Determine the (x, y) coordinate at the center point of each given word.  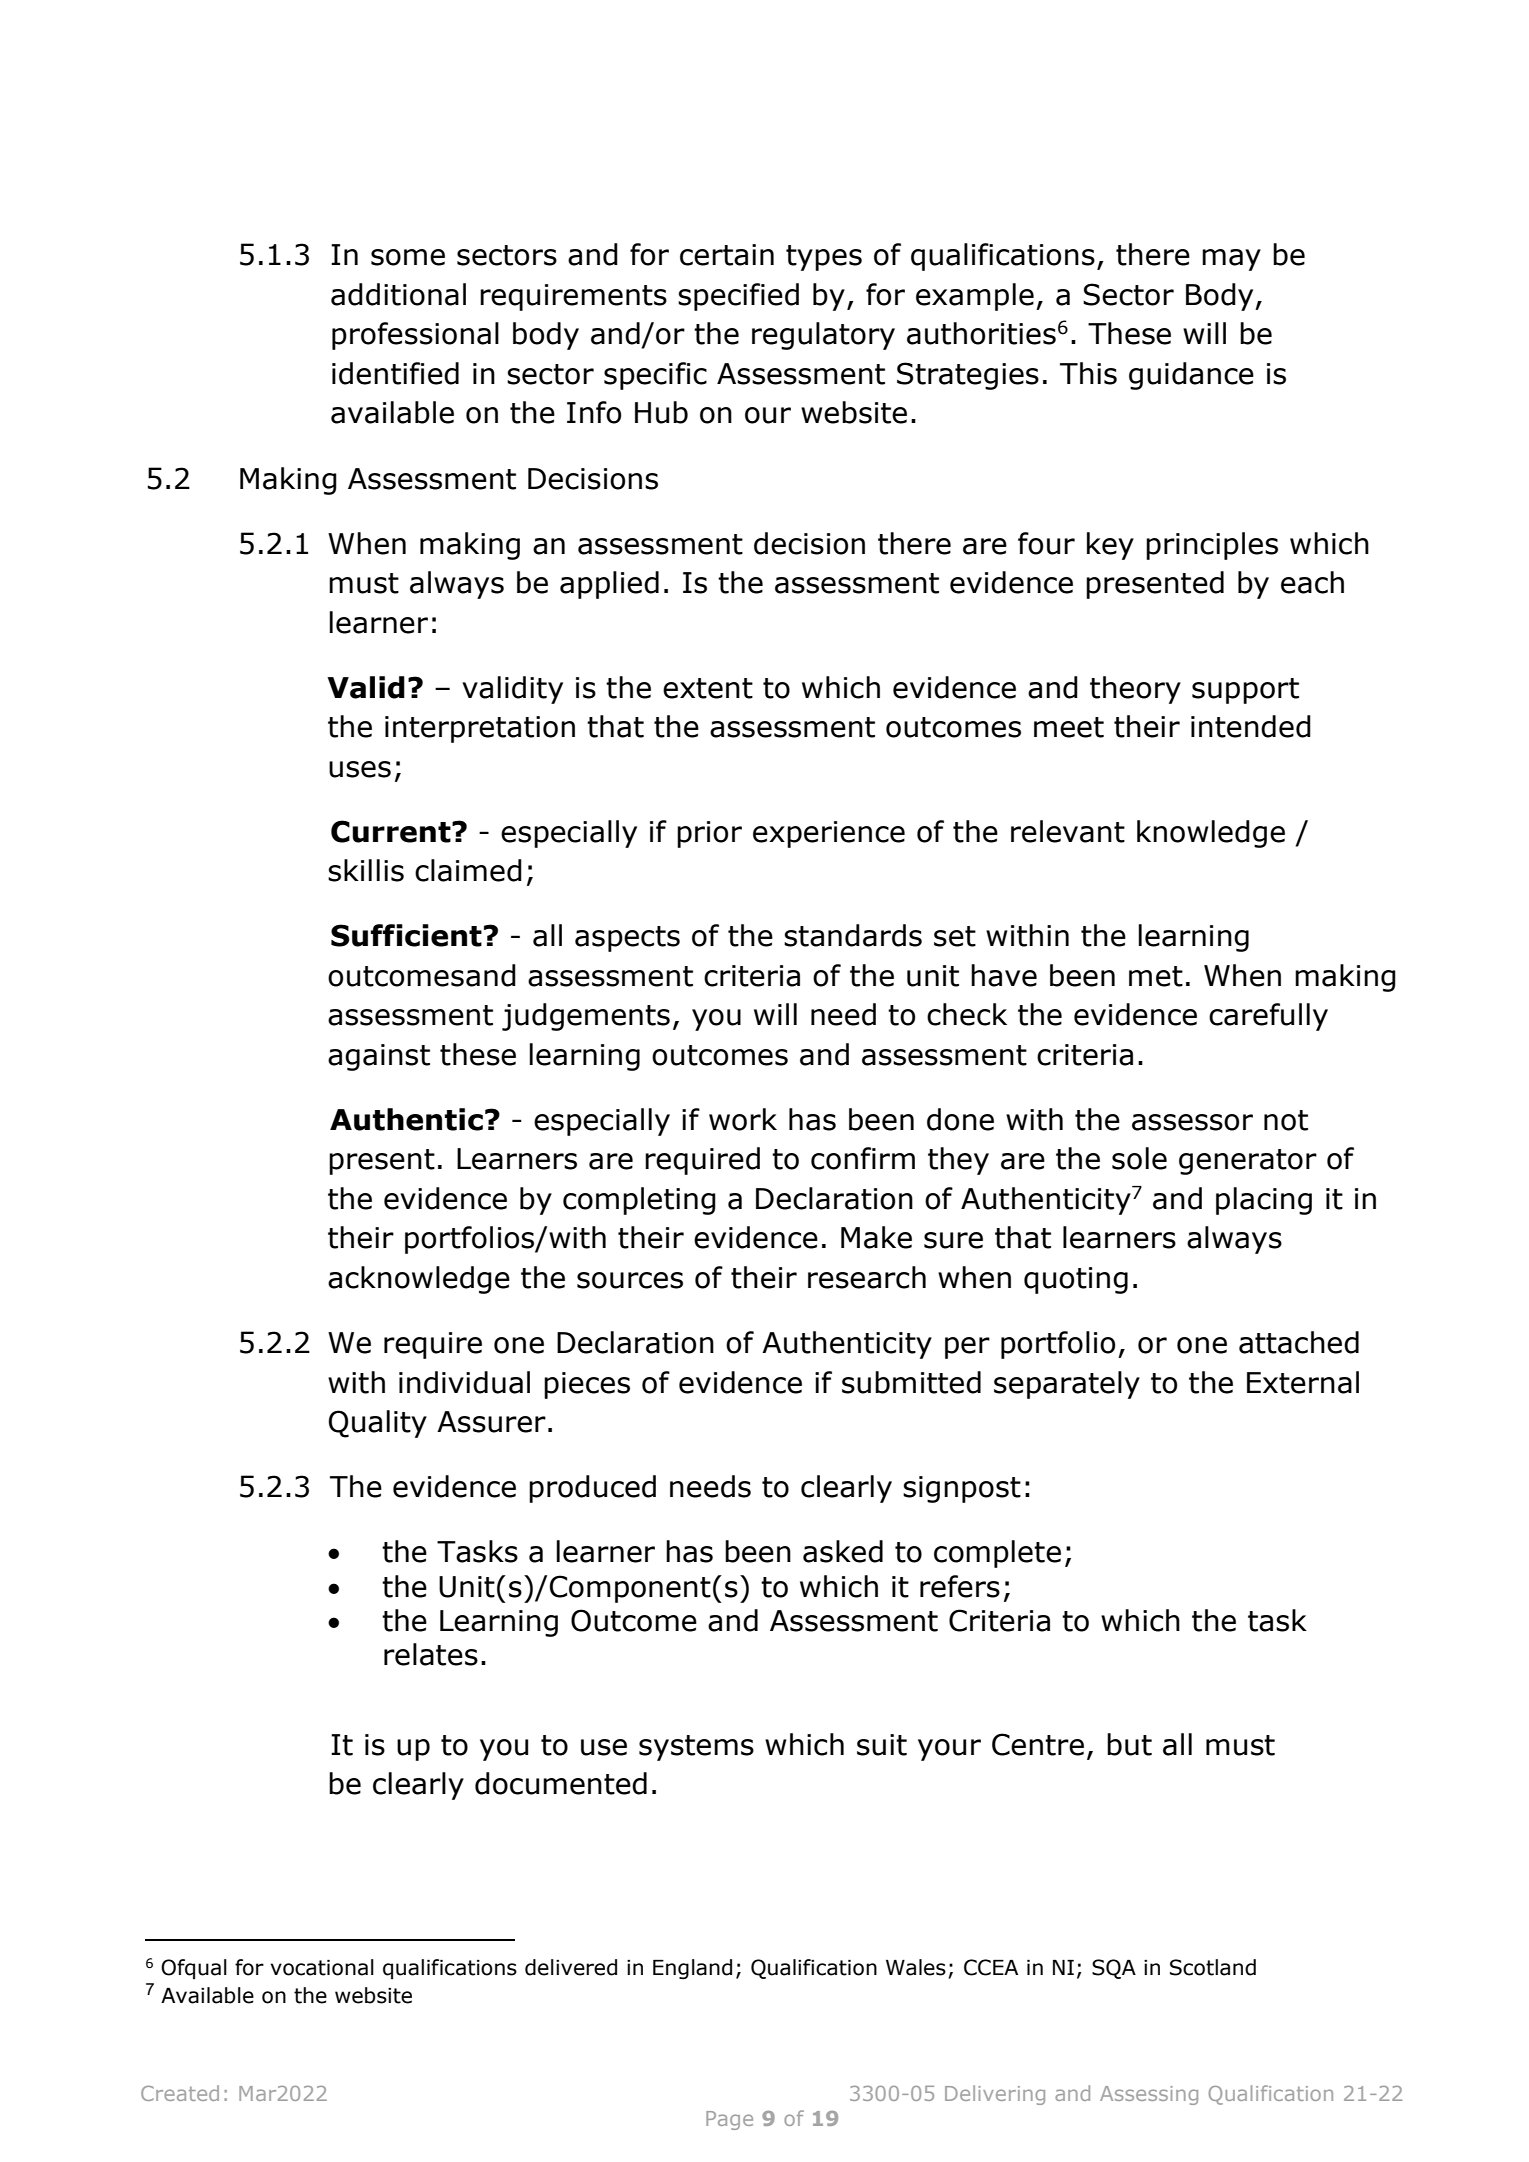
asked (843, 1551)
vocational (322, 1967)
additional (398, 294)
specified (738, 297)
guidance (1191, 376)
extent (708, 688)
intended (1251, 726)
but (1129, 1744)
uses (360, 769)
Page (729, 2120)
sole (1139, 1158)
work (743, 1119)
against (379, 1057)
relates (431, 1654)
